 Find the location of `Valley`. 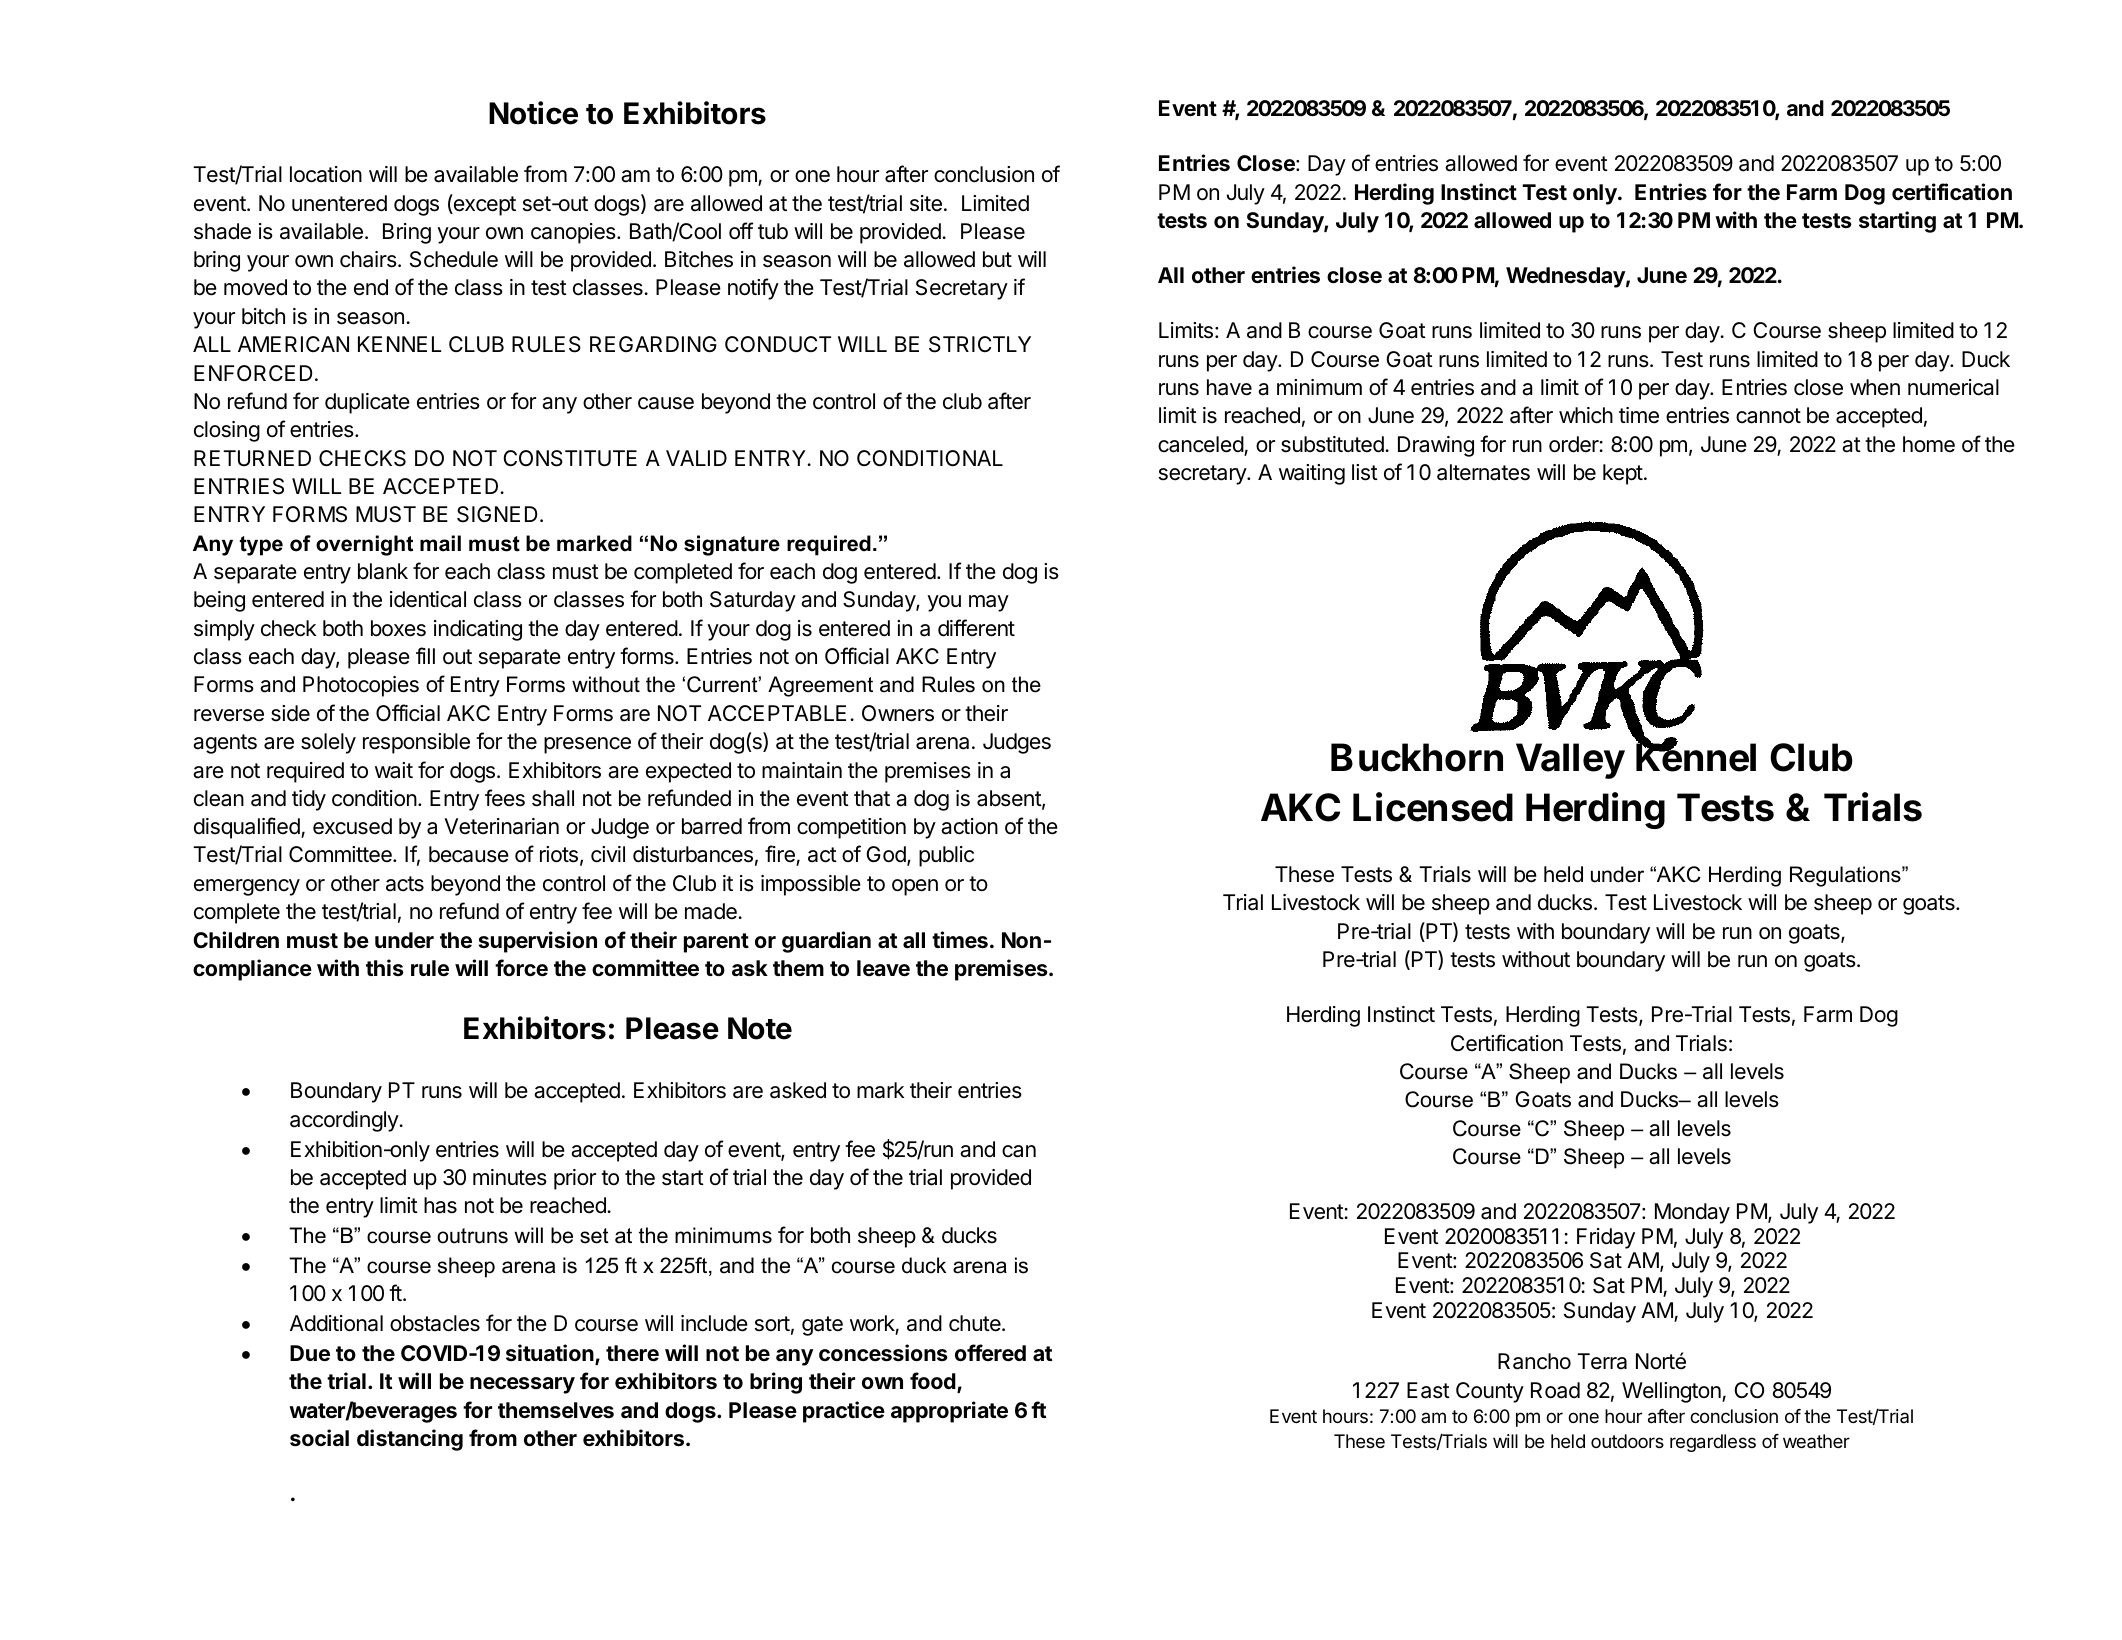

Valley is located at coordinates (1570, 761).
